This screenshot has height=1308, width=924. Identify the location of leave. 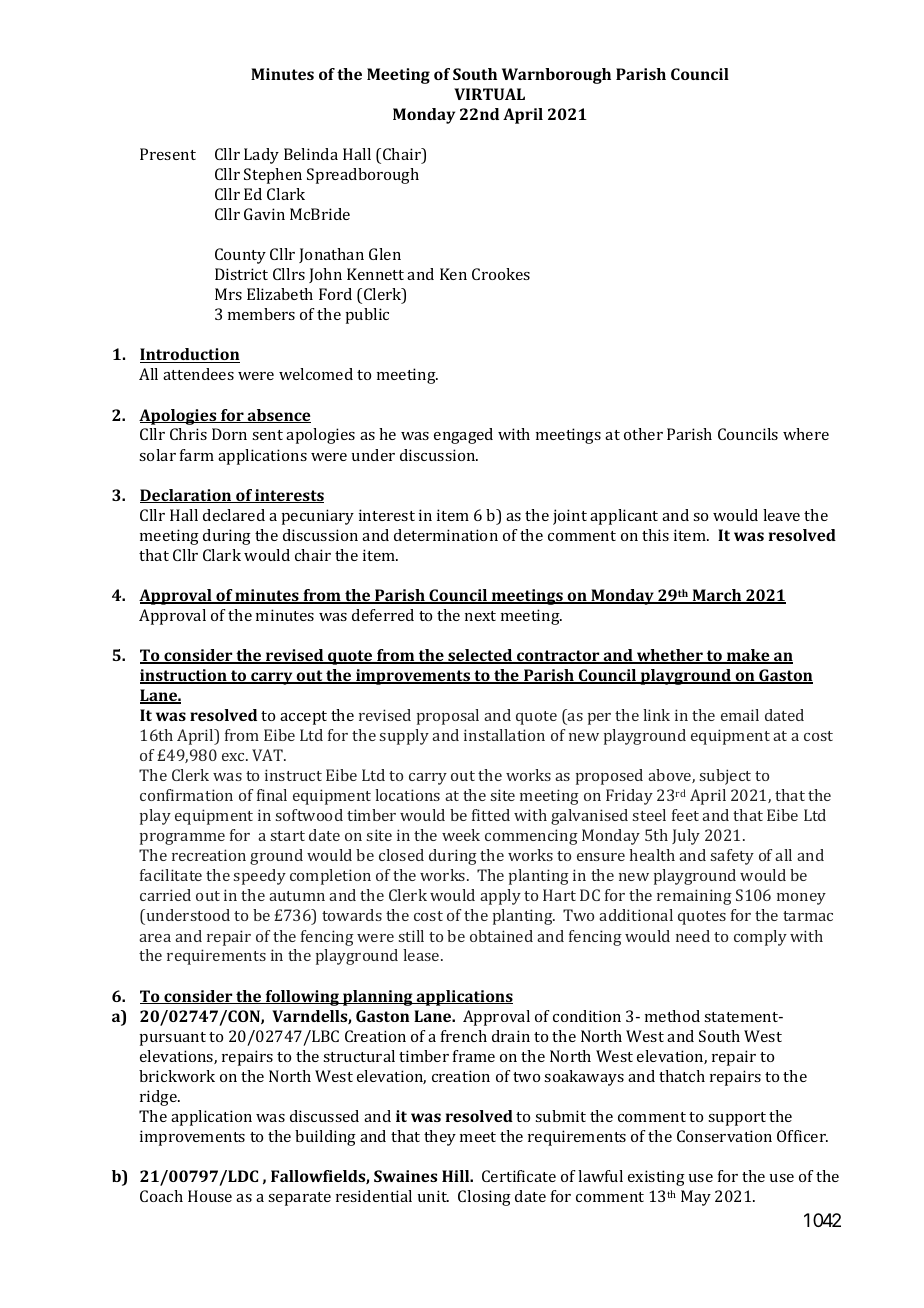
(781, 515).
